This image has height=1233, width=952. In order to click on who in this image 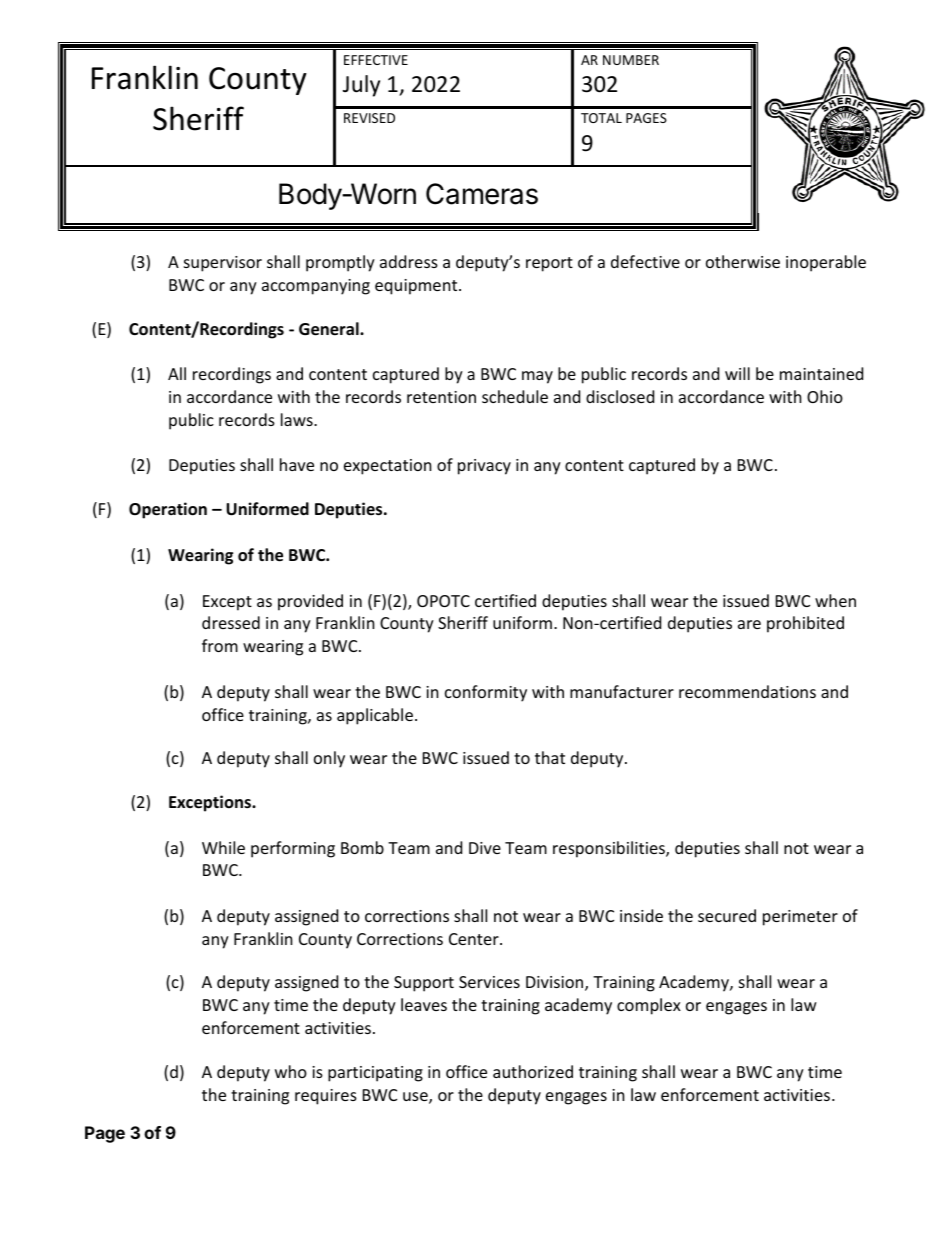, I will do `click(291, 1071)`.
